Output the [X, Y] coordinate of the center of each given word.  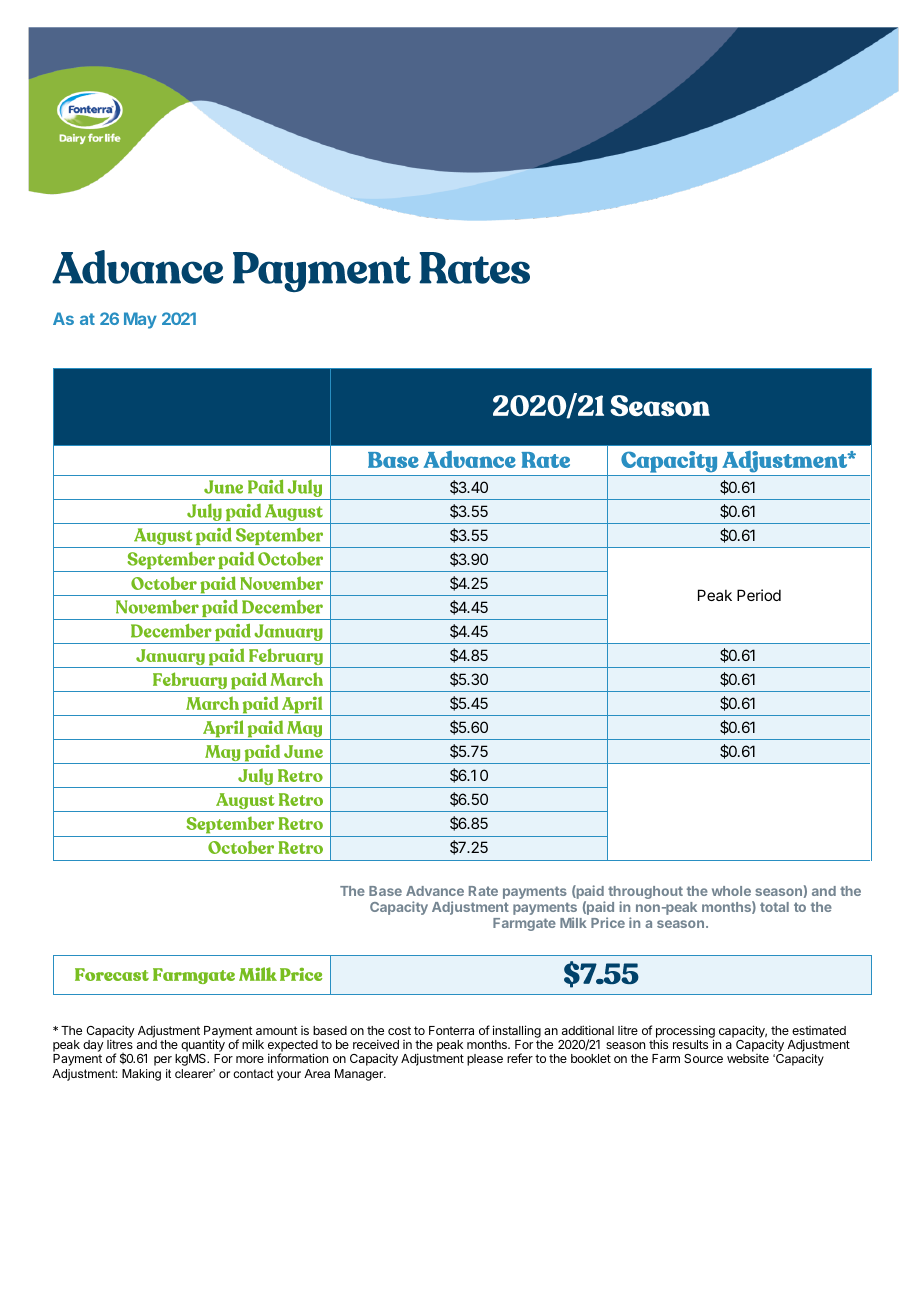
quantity [203, 1047]
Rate [483, 891]
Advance [435, 891]
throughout [645, 894]
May [140, 320]
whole [731, 891]
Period [759, 595]
